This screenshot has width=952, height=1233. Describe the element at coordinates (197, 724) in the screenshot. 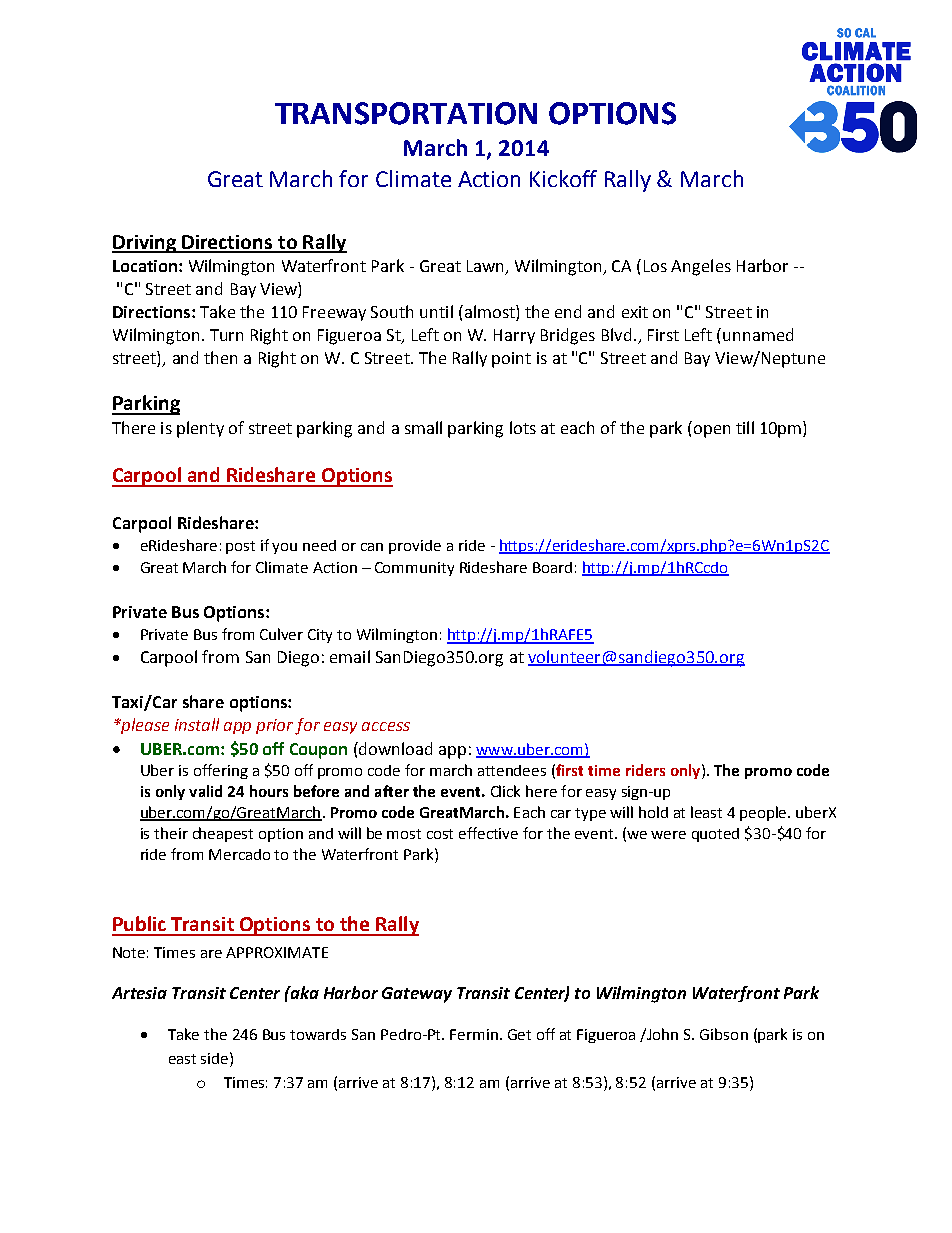

I see `install` at that location.
